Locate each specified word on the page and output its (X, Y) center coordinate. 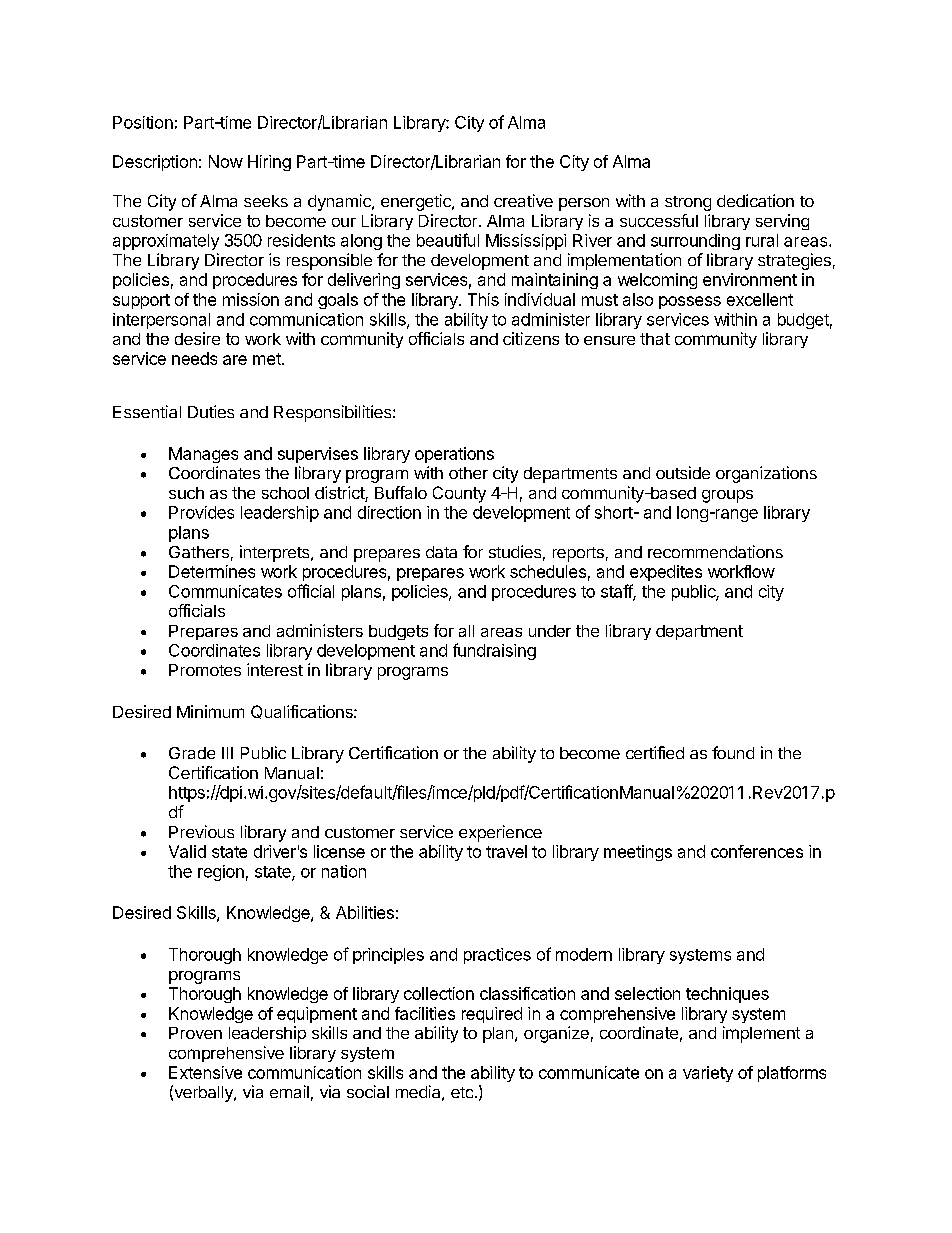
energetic (417, 202)
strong (688, 203)
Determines (212, 571)
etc (463, 1092)
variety (708, 1074)
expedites (666, 573)
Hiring (269, 163)
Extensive (205, 1072)
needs (194, 358)
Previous (201, 831)
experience (500, 833)
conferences (757, 851)
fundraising (494, 651)
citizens (531, 338)
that (655, 339)
